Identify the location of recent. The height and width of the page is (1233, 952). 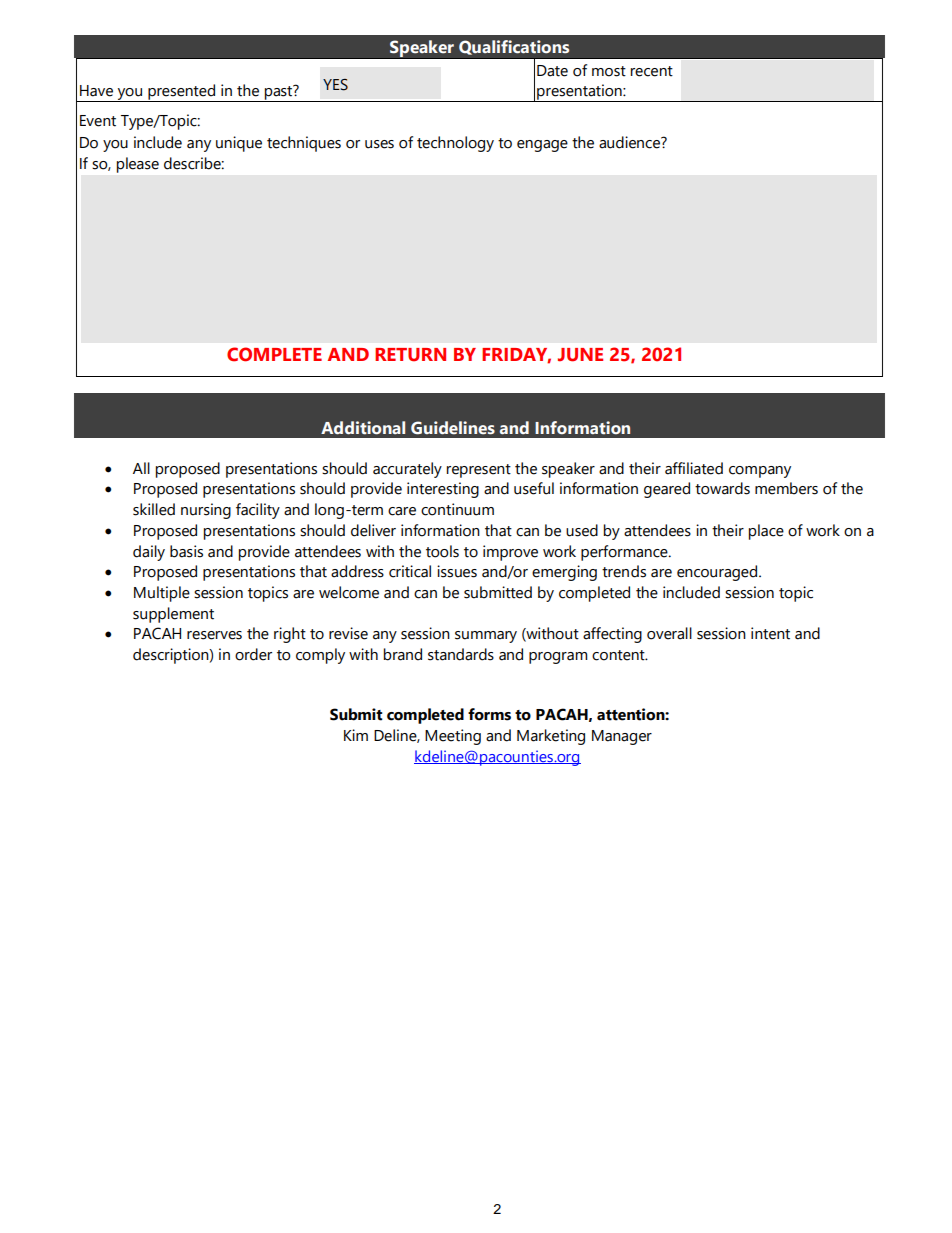
(652, 71).
